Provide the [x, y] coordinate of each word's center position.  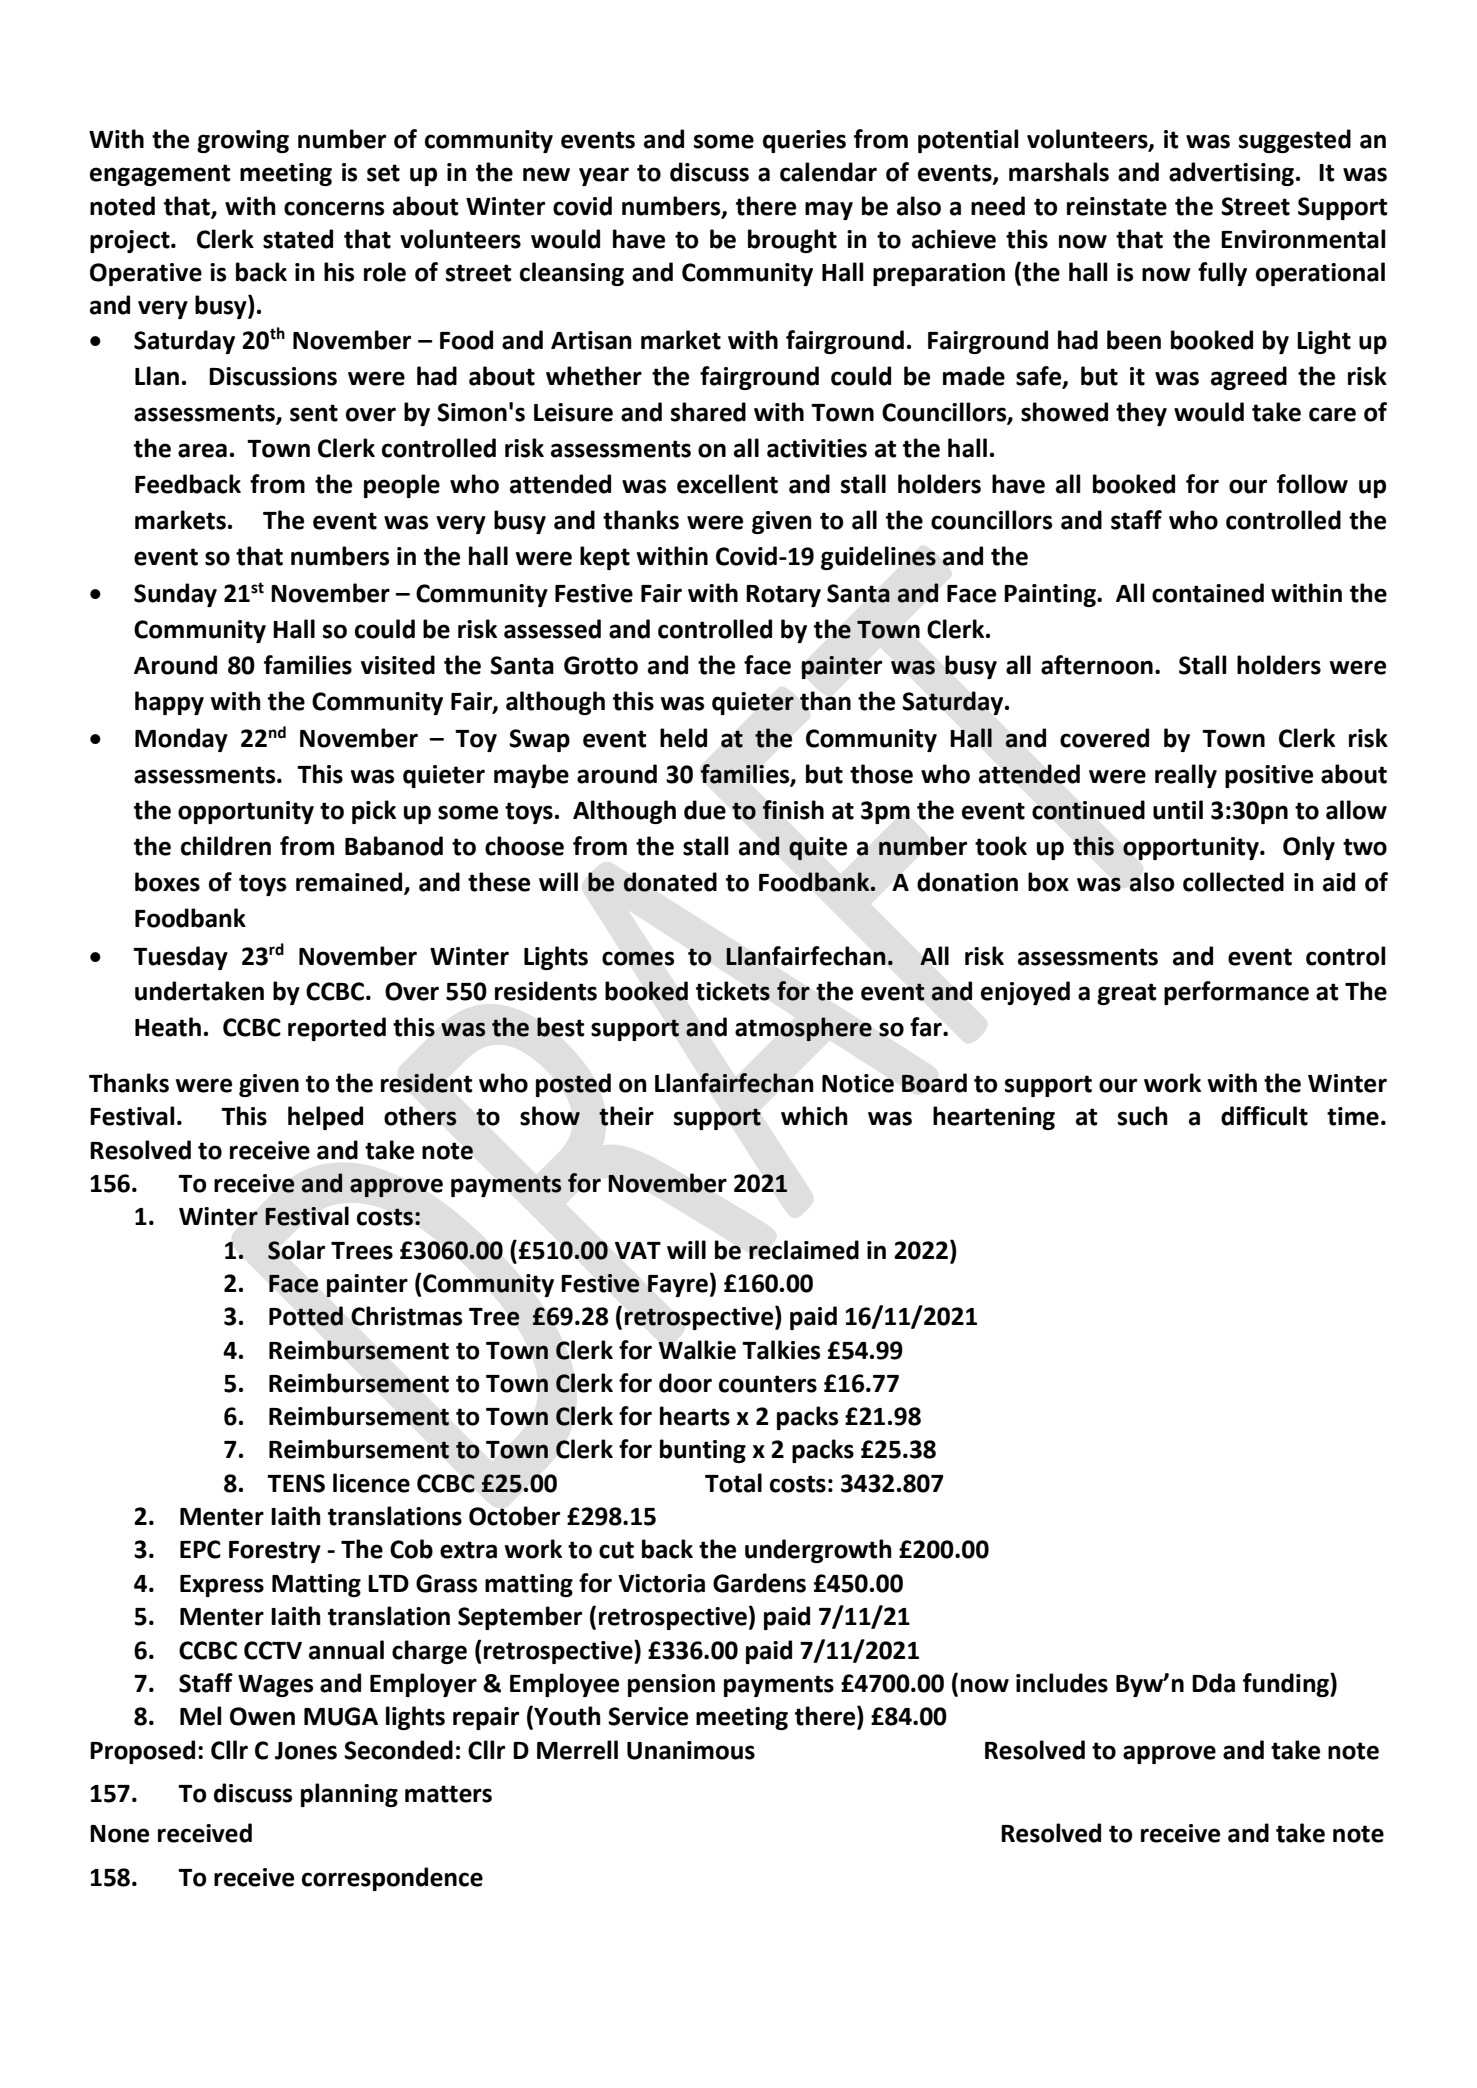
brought [792, 241]
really [1186, 776]
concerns [334, 208]
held [683, 738]
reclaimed [804, 1250]
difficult [1264, 1116]
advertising [1233, 174]
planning [349, 1795]
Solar [296, 1250]
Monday [181, 740]
